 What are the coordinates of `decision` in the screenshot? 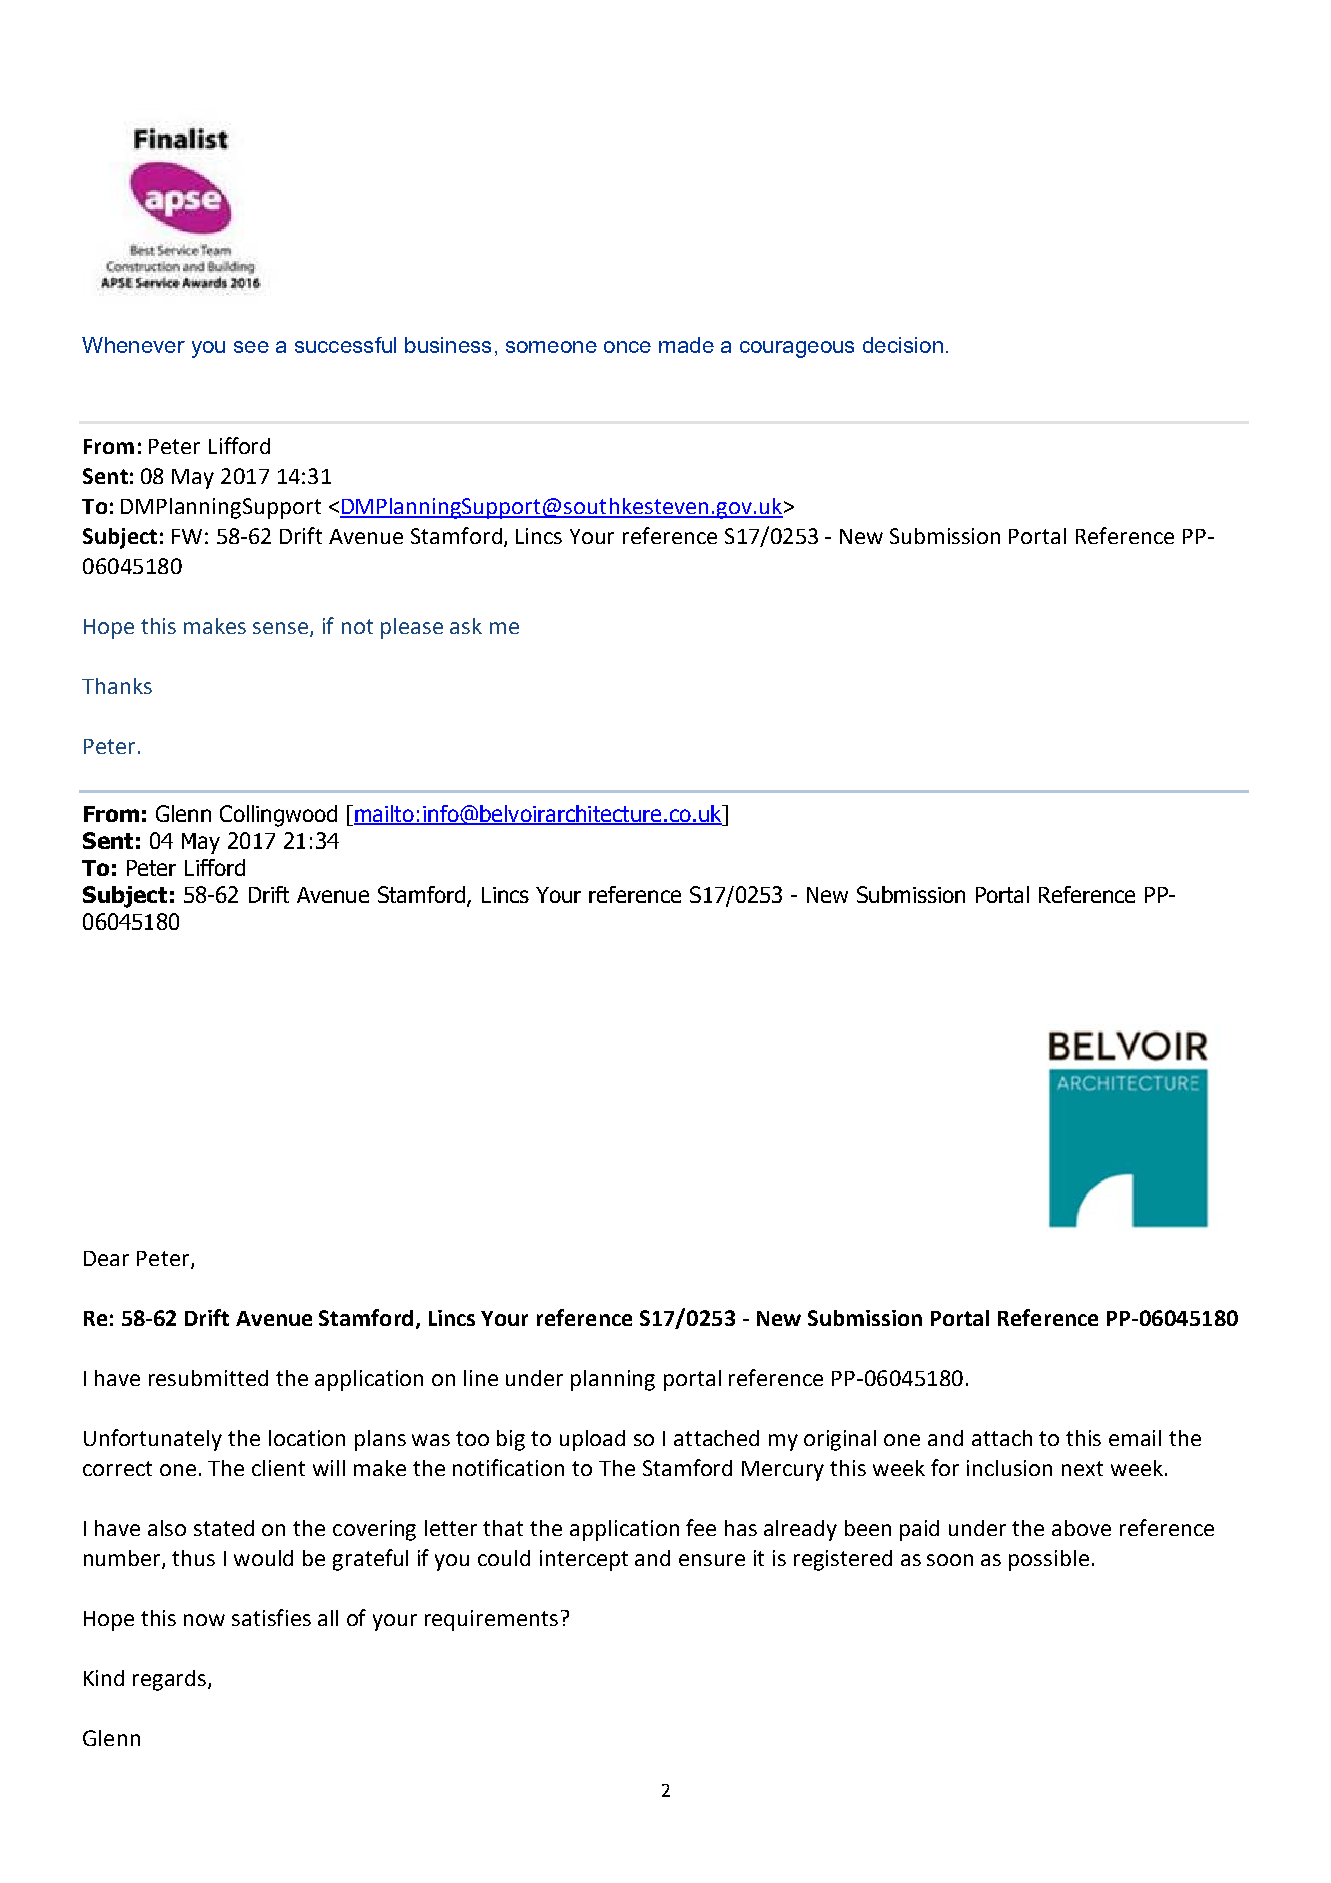 It's located at (903, 345).
